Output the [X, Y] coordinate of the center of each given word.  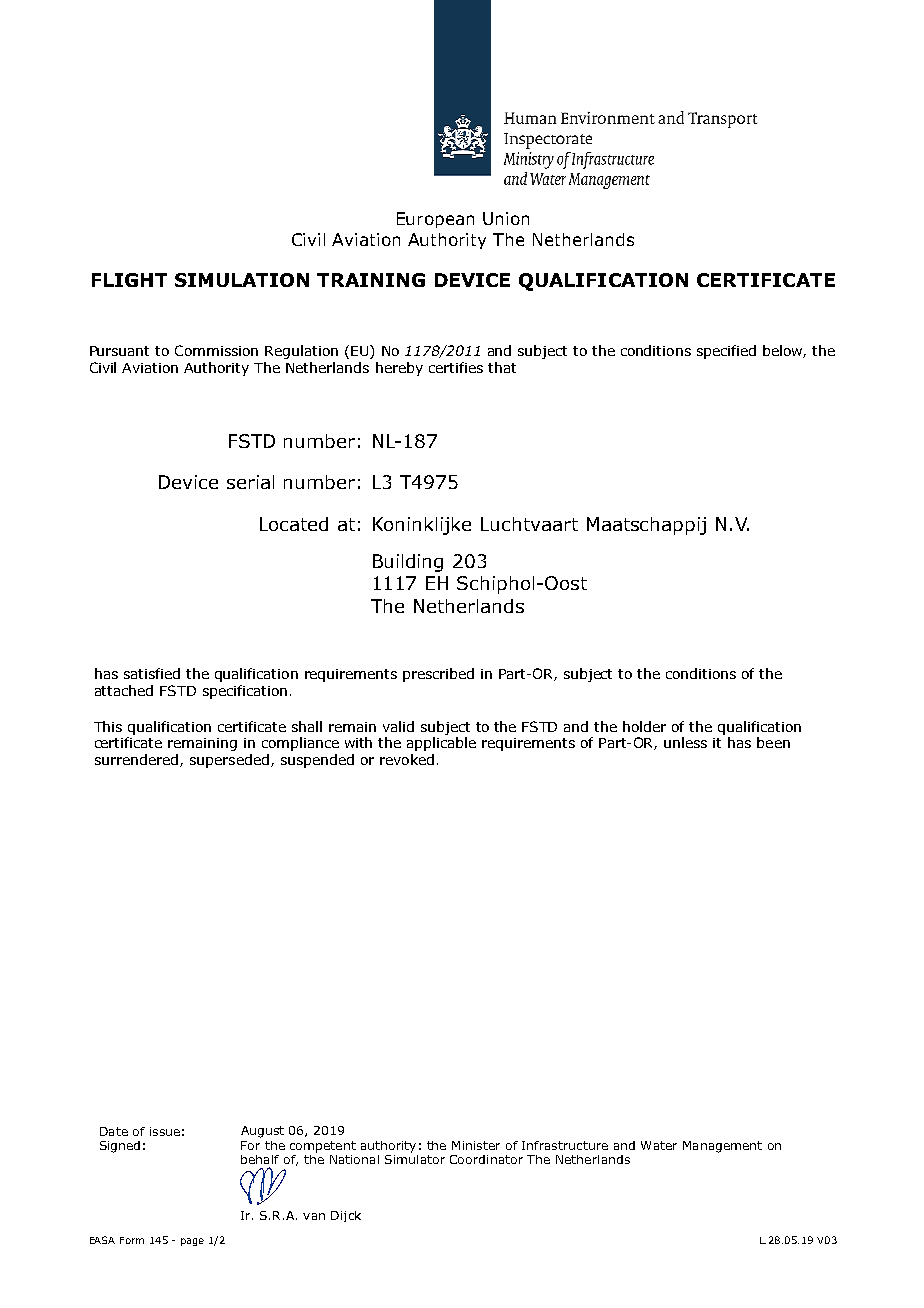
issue [165, 1131]
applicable [441, 744]
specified [726, 352]
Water [659, 1145]
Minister [476, 1145]
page [192, 1242]
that [502, 367]
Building [408, 563]
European [435, 220]
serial [250, 482]
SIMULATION [242, 280]
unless [685, 742]
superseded [229, 761]
